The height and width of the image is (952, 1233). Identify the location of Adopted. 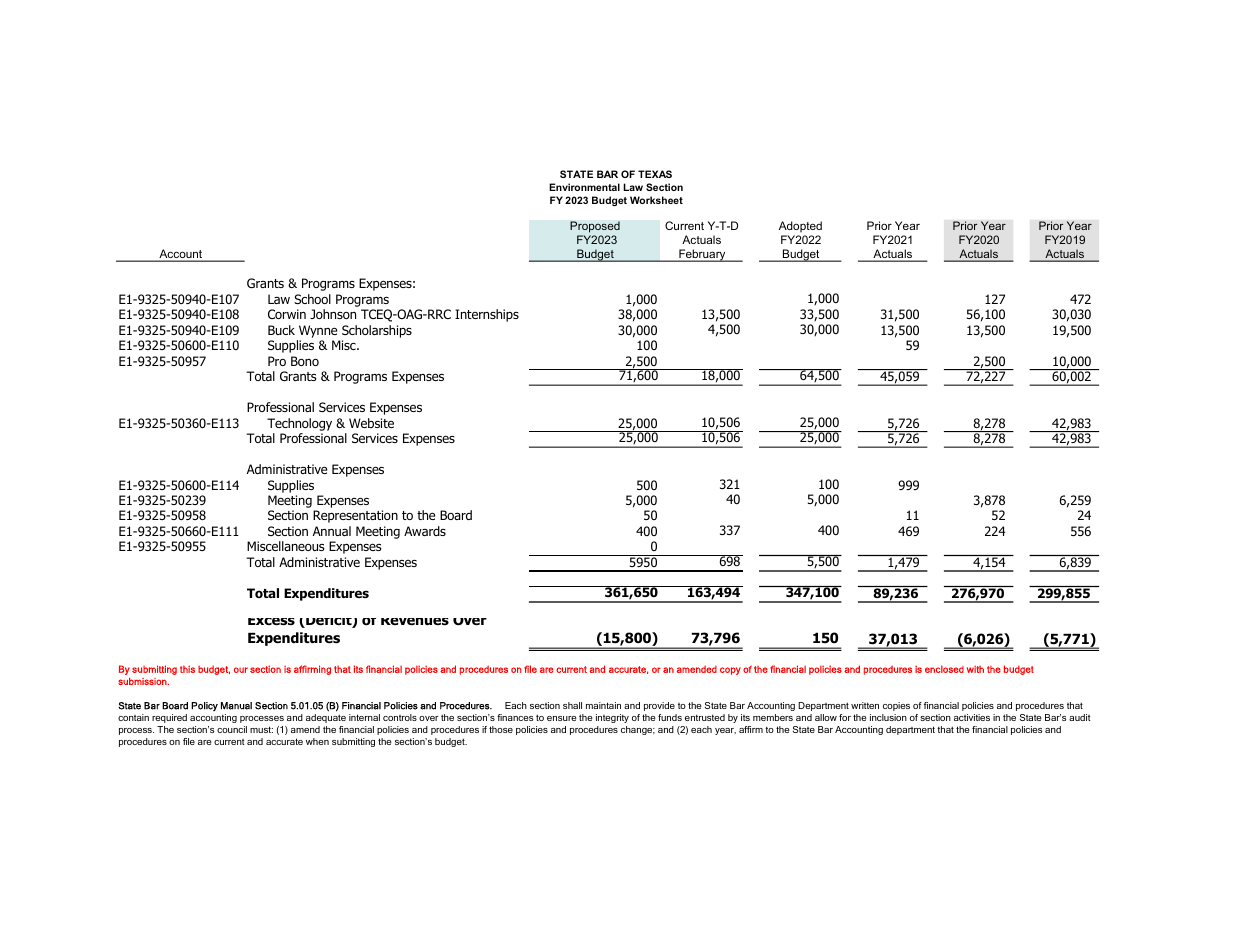
(800, 227).
